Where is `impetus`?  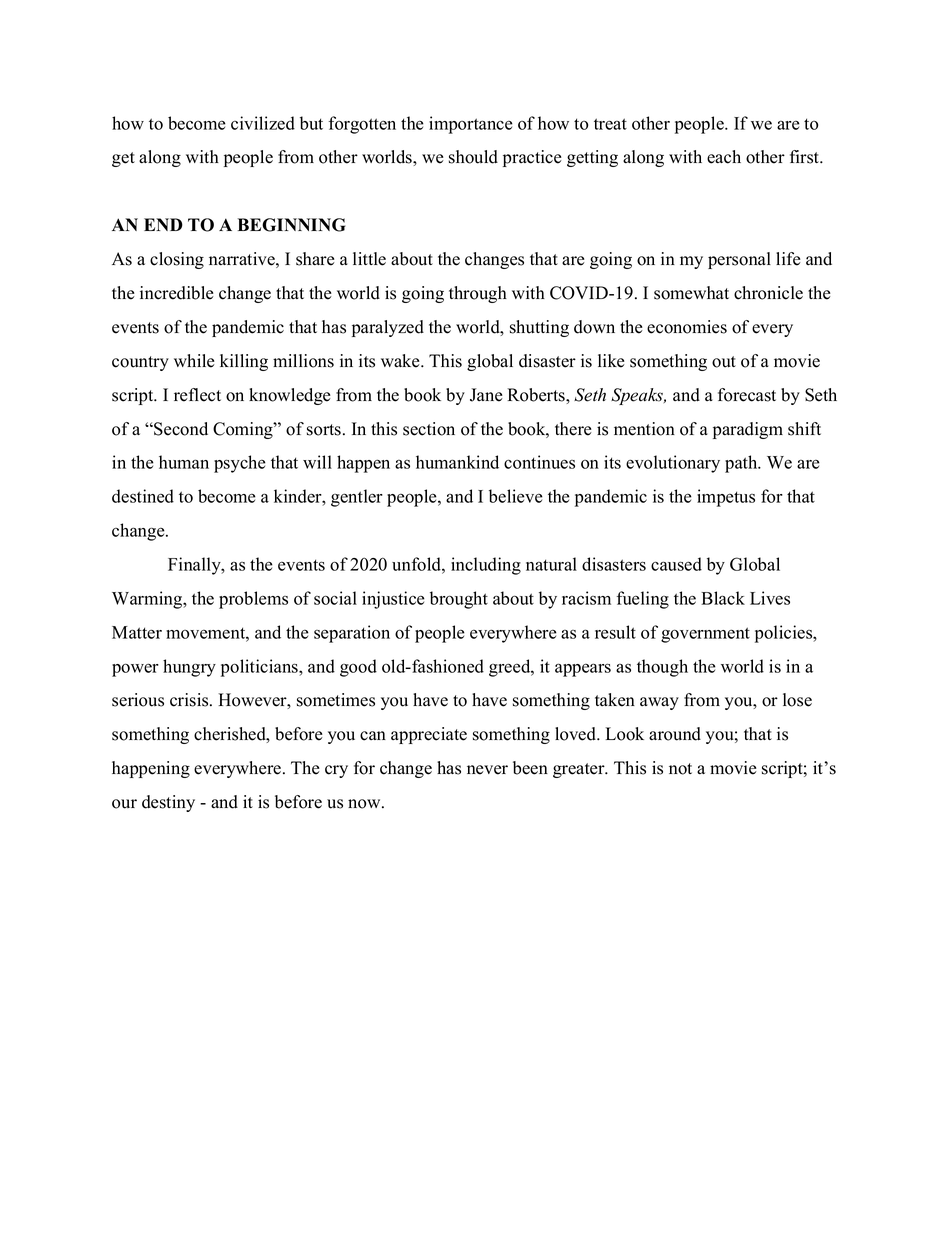 impetus is located at coordinates (726, 498).
